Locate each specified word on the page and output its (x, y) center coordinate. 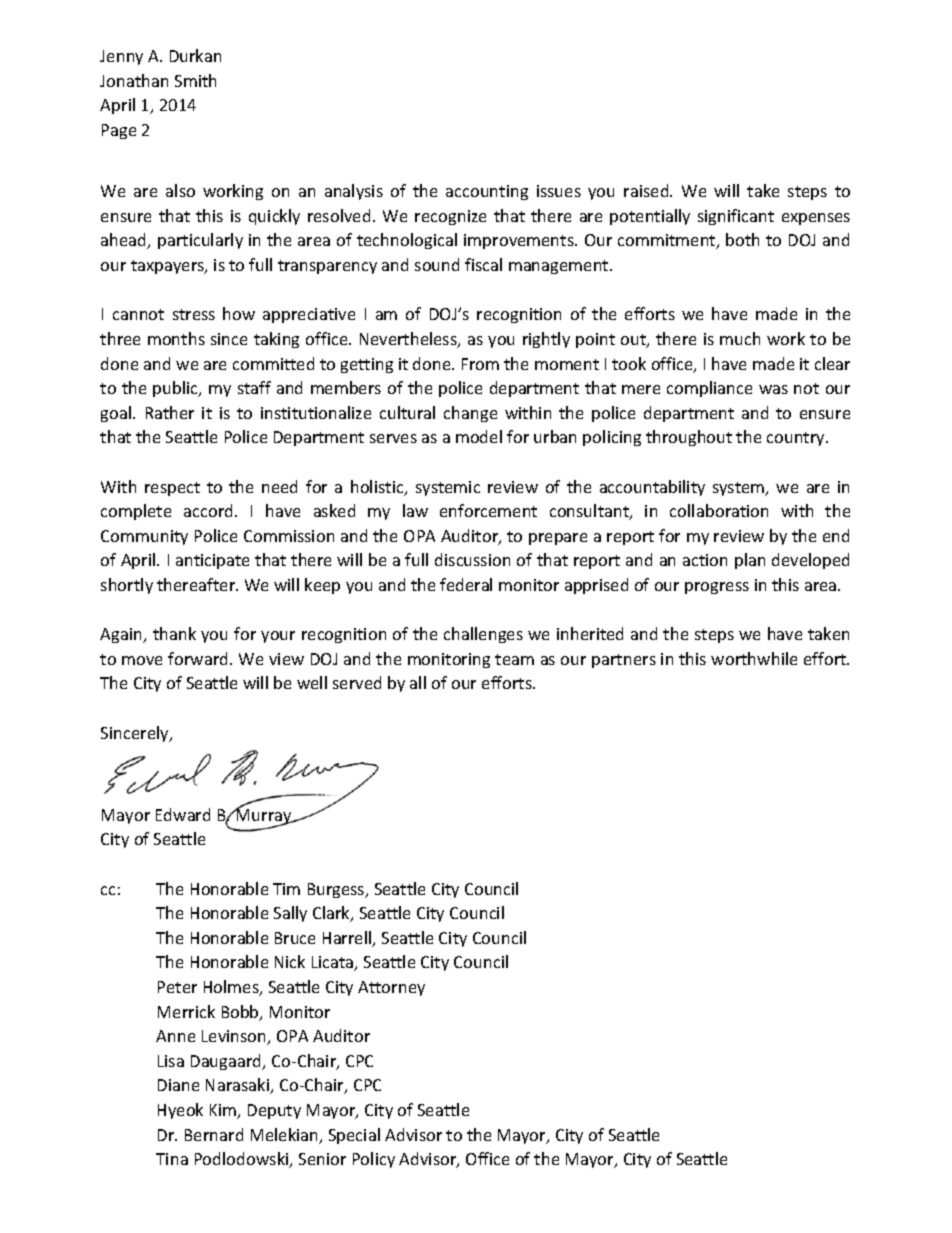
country (797, 439)
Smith (195, 80)
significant (736, 217)
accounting (487, 192)
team (514, 659)
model (479, 436)
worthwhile (754, 658)
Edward (183, 814)
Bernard (214, 1134)
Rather (170, 412)
